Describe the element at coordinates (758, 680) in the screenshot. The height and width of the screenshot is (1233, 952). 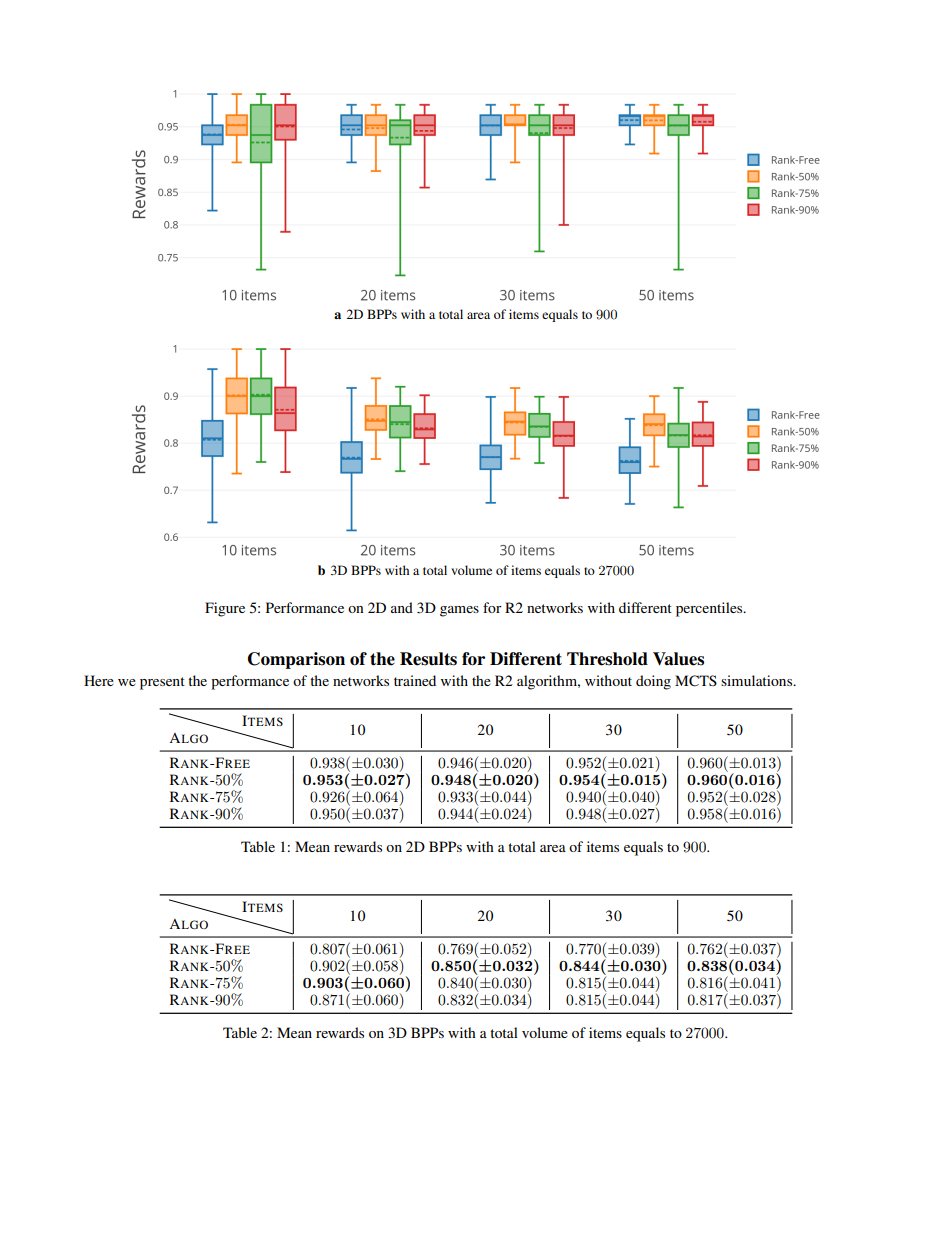
I see `simulations` at that location.
